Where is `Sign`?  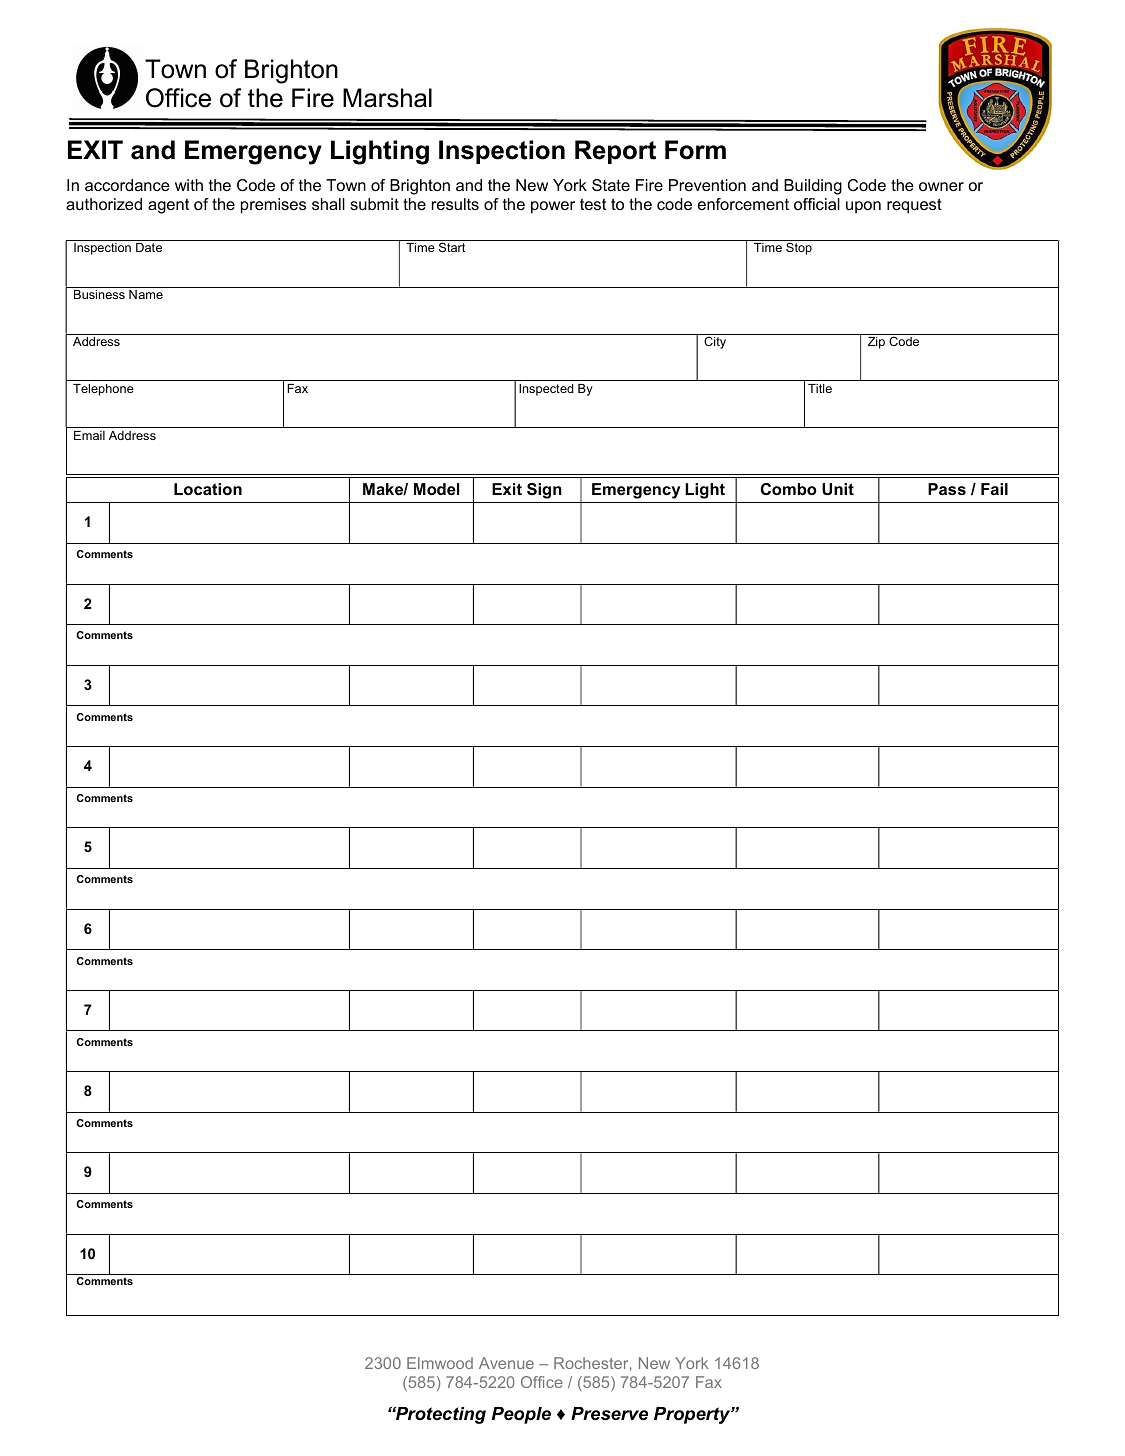 Sign is located at coordinates (544, 491).
